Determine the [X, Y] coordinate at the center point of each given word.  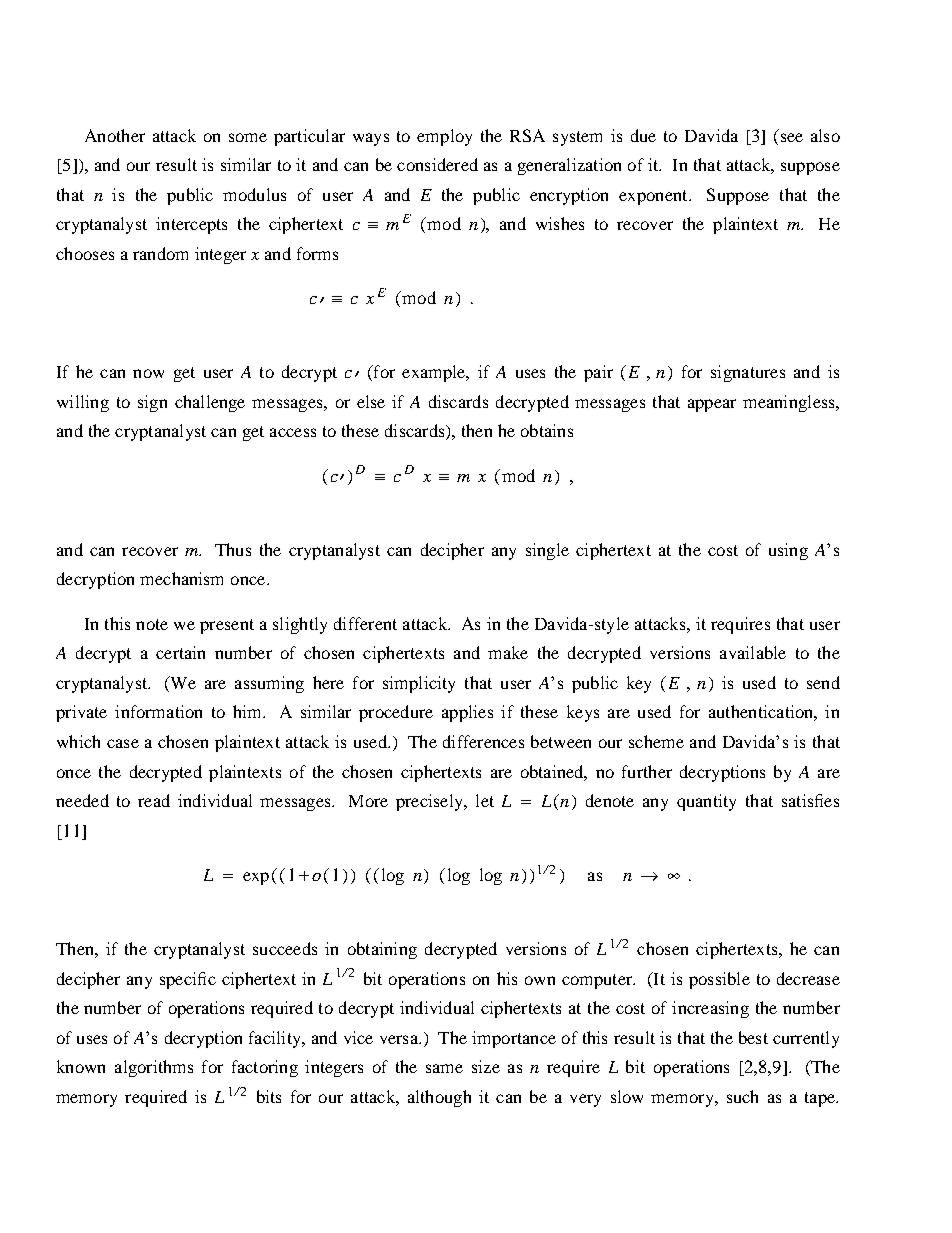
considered [437, 164]
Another [115, 135]
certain [180, 652]
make [508, 652]
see [792, 137]
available [753, 652]
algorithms [154, 1068]
